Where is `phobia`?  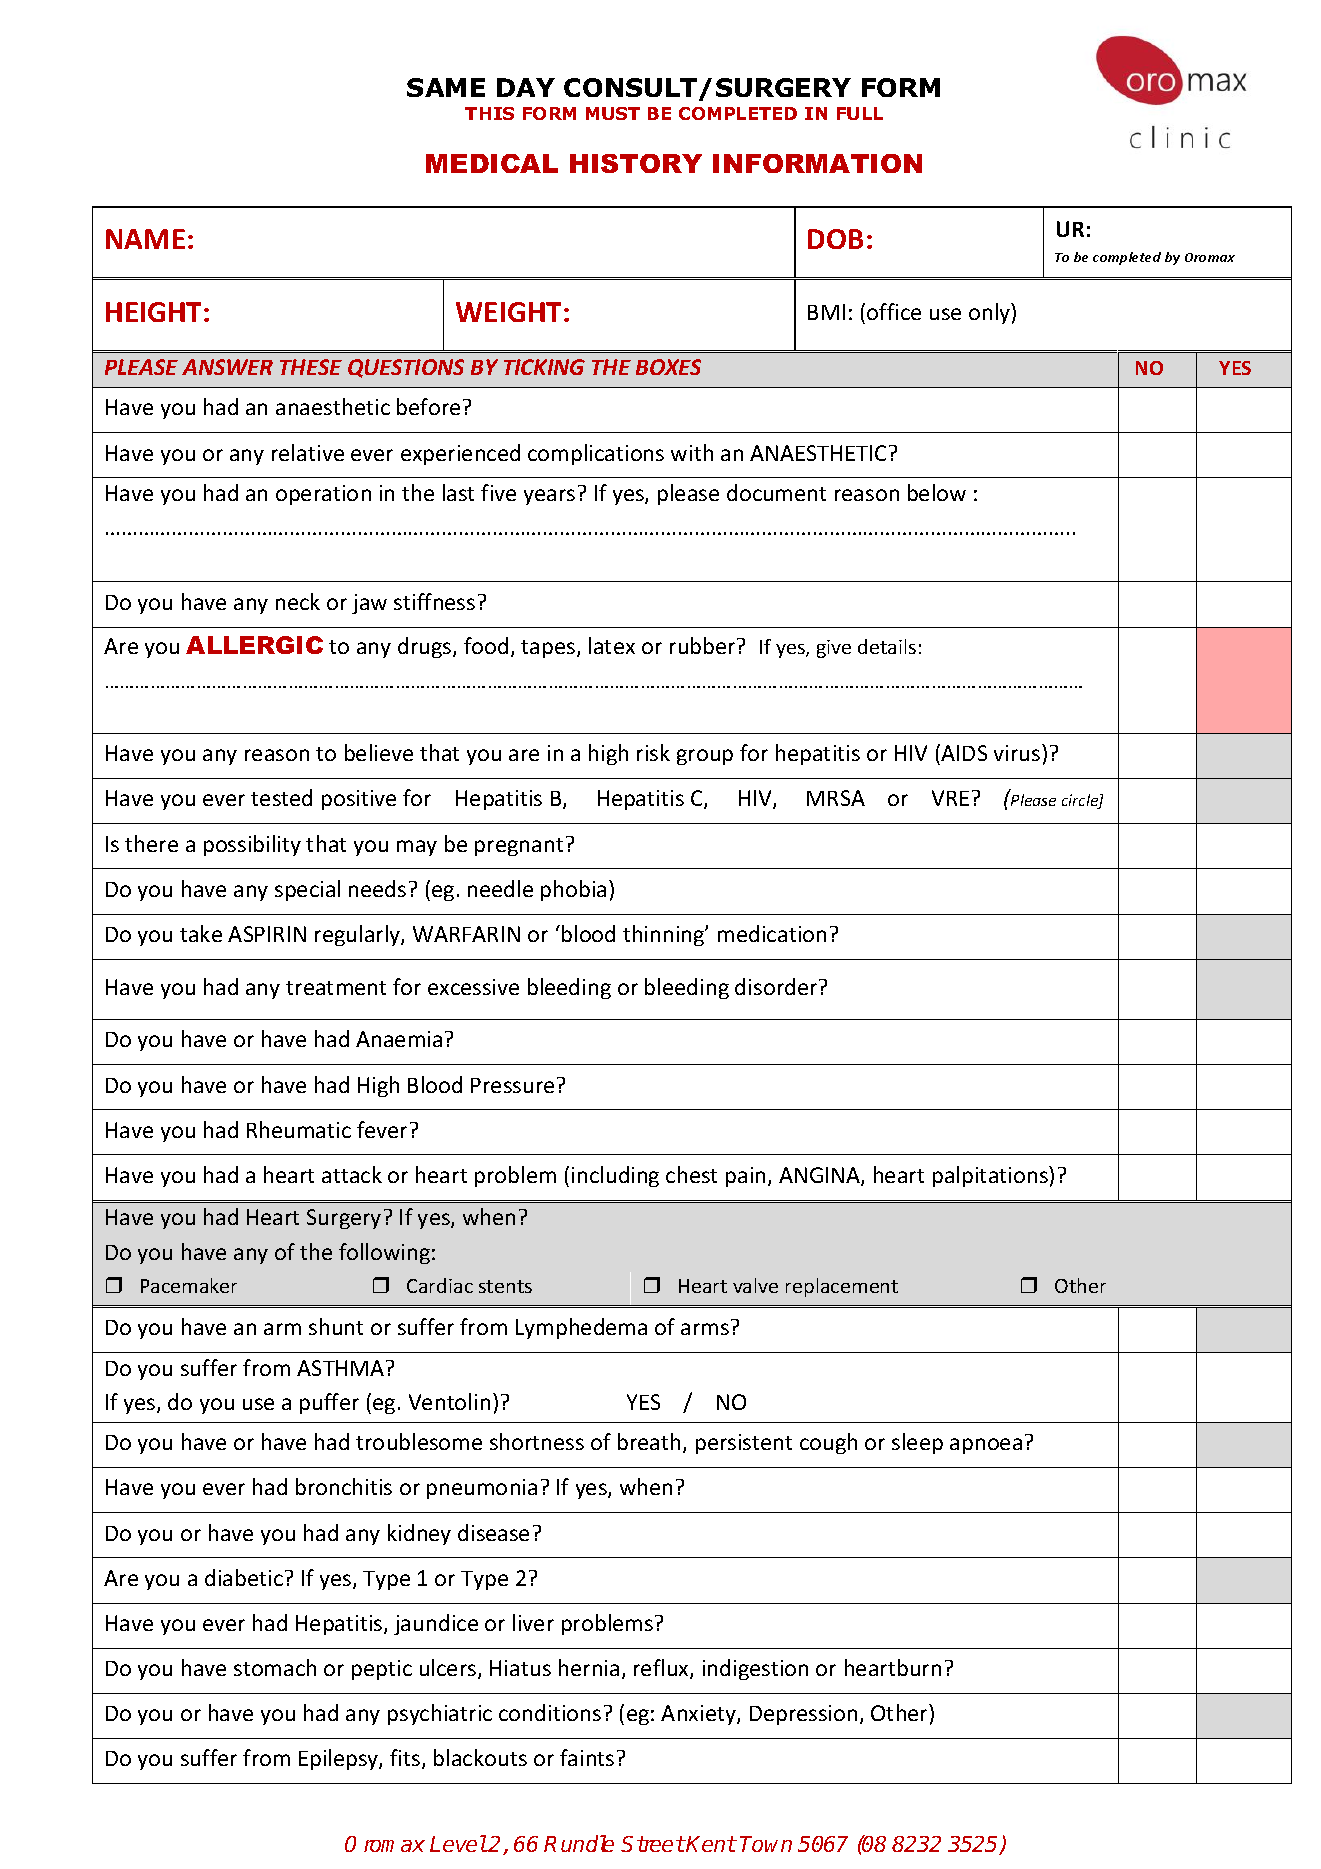 phobia is located at coordinates (573, 890).
